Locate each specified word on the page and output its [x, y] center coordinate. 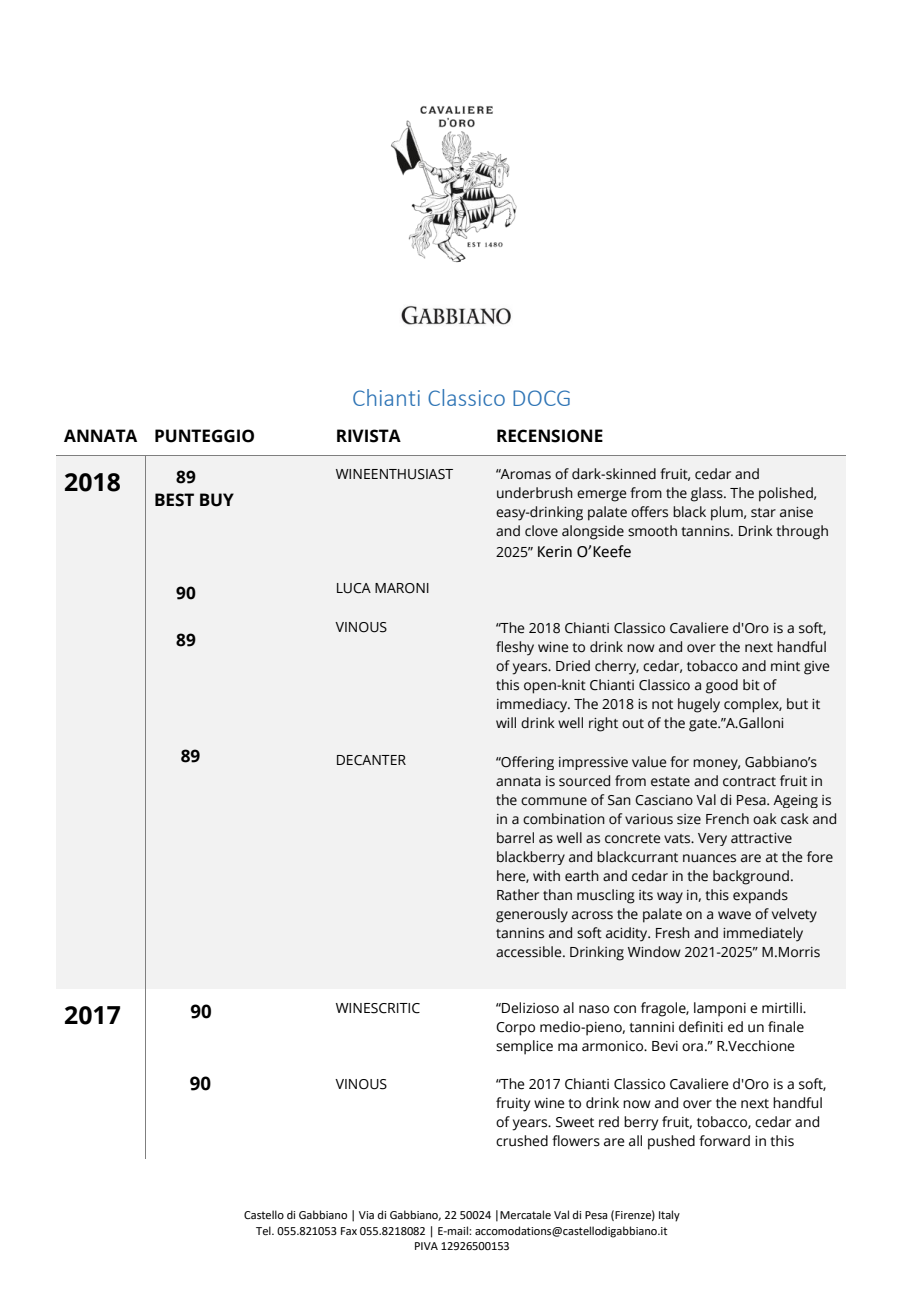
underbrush [535, 493]
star [763, 513]
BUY [217, 500]
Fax [349, 1231]
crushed [522, 1141]
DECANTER [371, 760]
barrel [515, 838]
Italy [669, 1216]
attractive [761, 838]
